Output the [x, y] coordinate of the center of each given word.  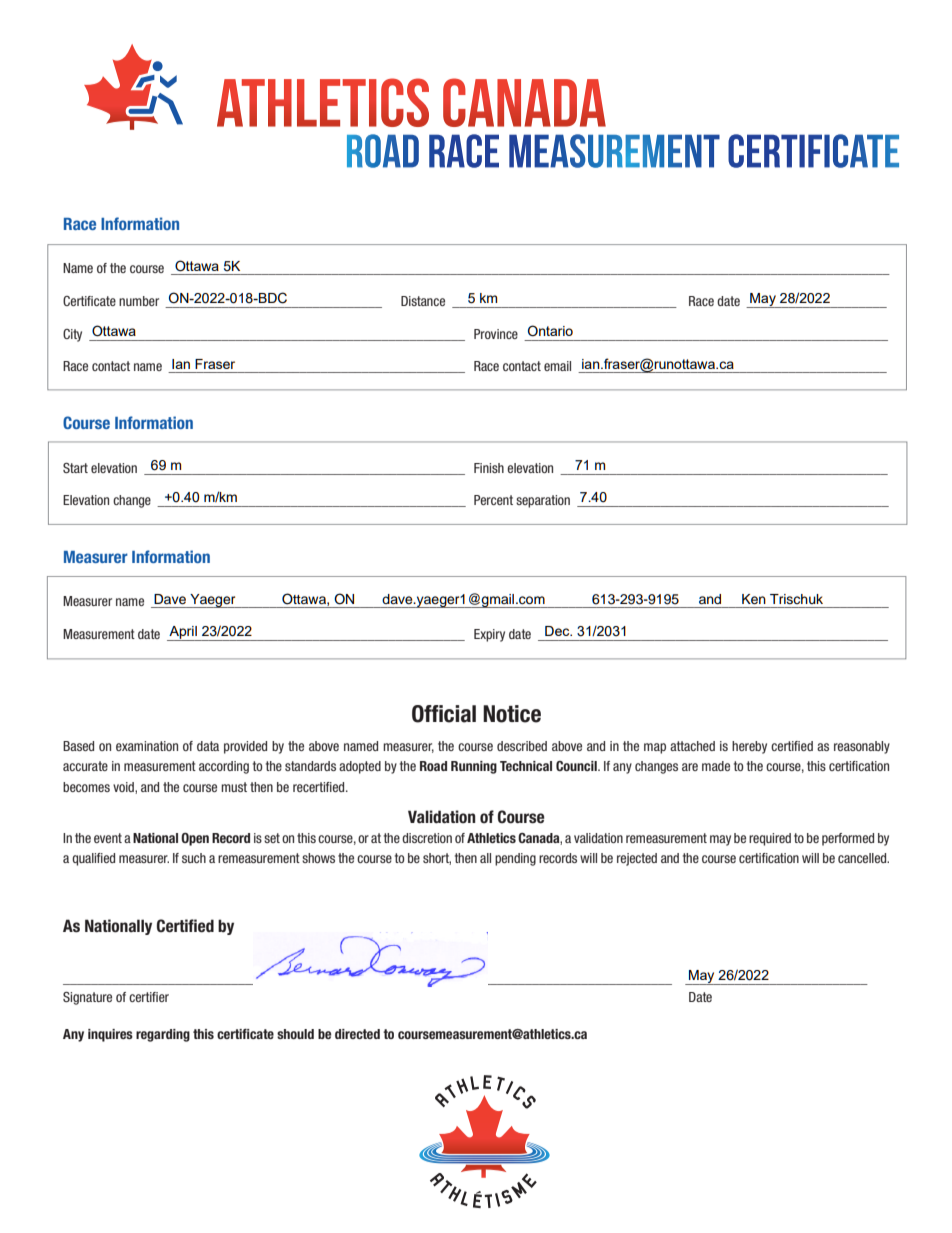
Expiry [489, 635]
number [139, 301]
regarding [163, 1035]
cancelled [863, 858]
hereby [749, 747]
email [557, 366]
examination [147, 746]
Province [496, 334]
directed [357, 1034]
